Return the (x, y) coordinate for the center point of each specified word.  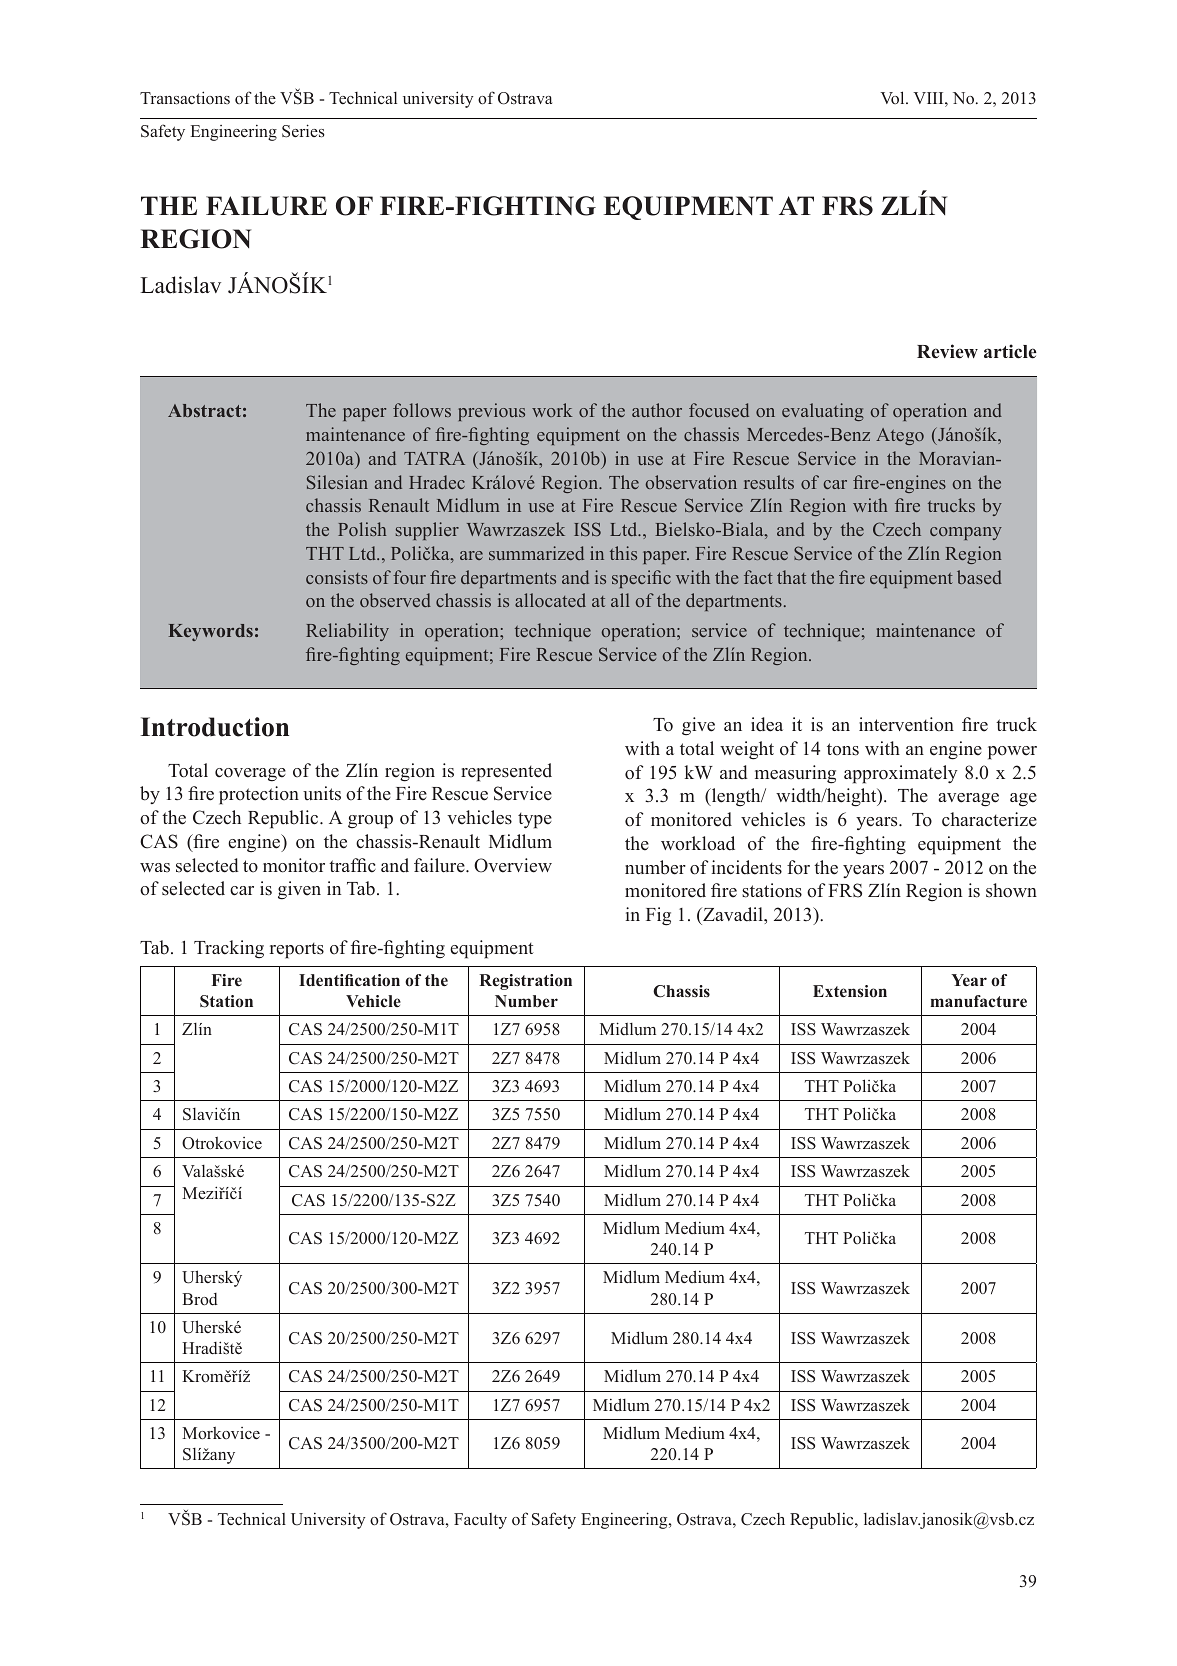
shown (1011, 890)
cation (377, 980)
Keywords (211, 632)
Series (303, 131)
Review (947, 351)
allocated (550, 600)
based (979, 577)
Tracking (229, 949)
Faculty (480, 1521)
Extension (850, 991)
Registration (525, 982)
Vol (893, 97)
